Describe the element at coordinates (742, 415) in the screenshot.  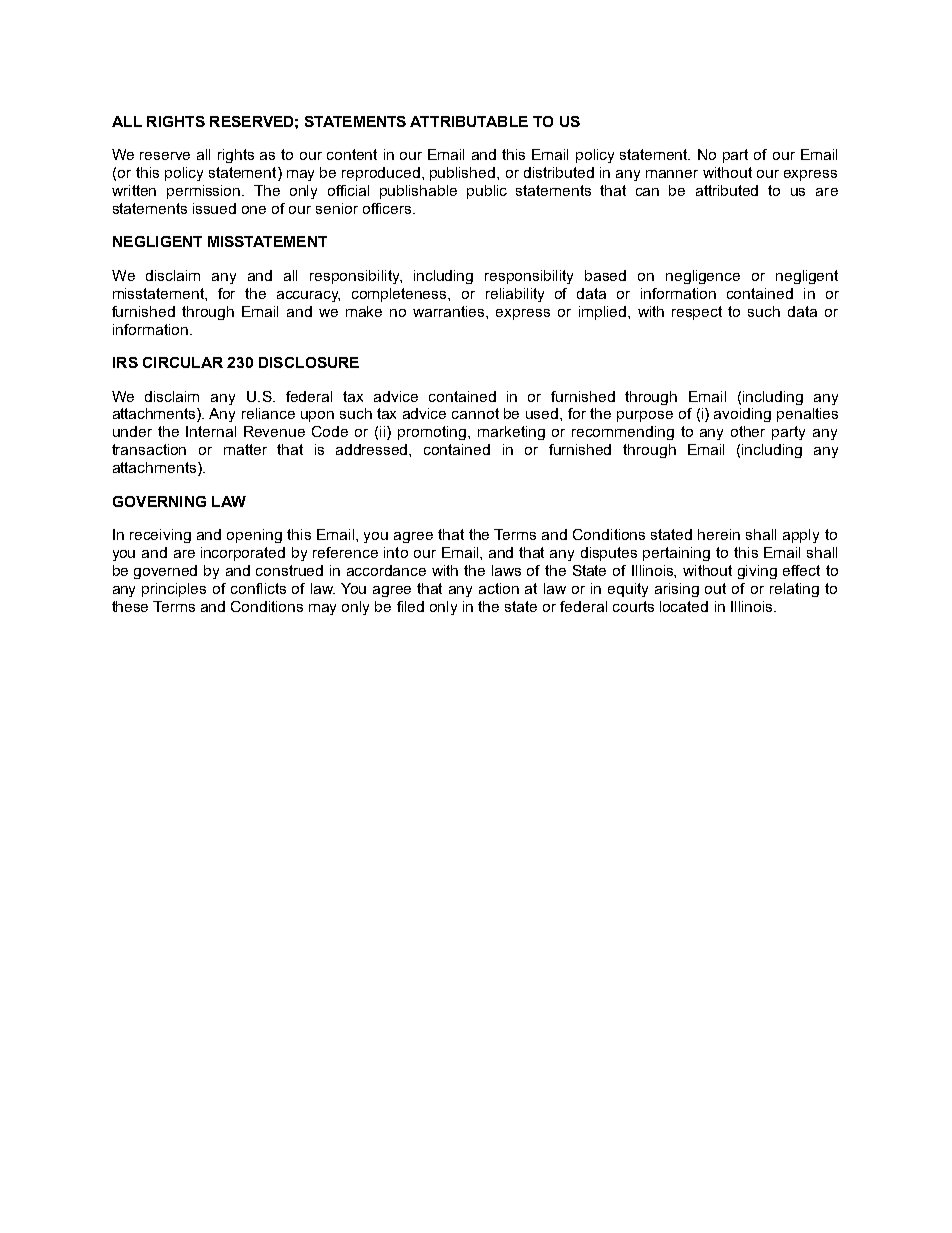
I see `avoiding` at that location.
